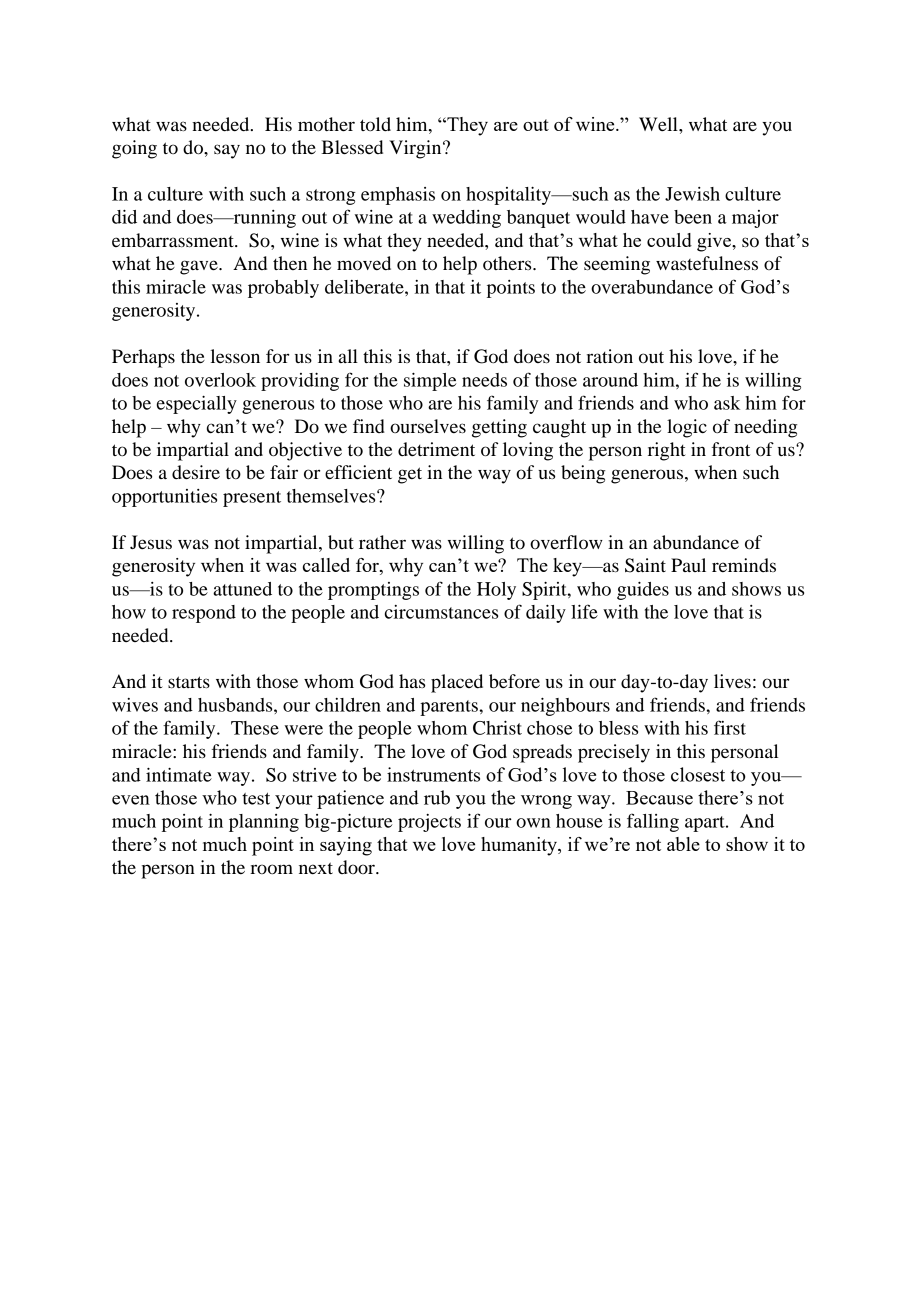 Image resolution: width=924 pixels, height=1308 pixels. I want to click on going, so click(134, 149).
